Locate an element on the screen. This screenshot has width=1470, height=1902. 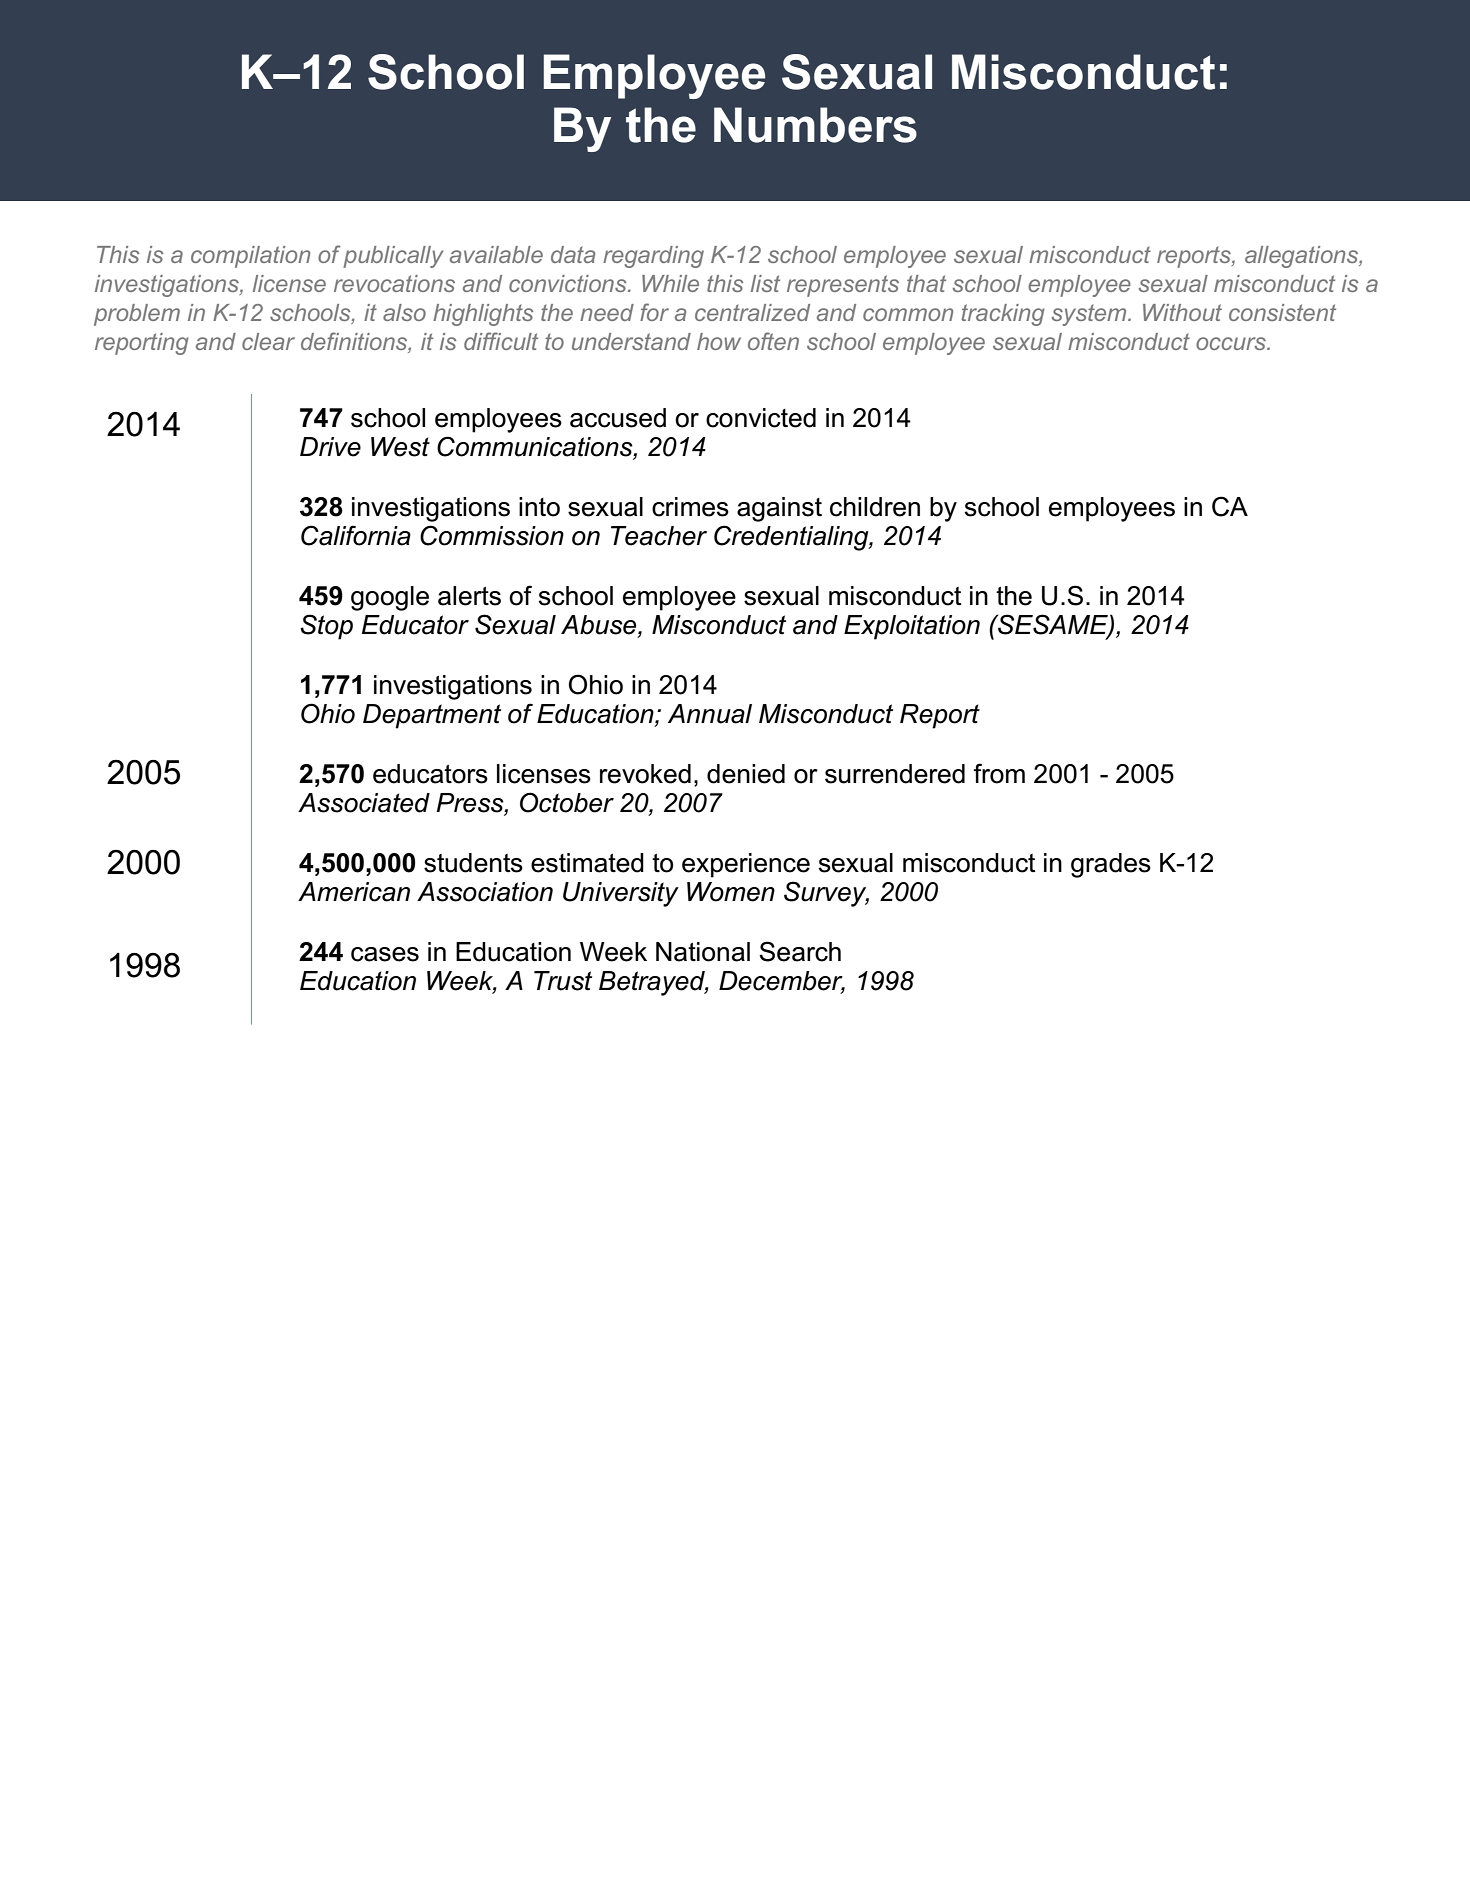
Without is located at coordinates (1182, 312).
